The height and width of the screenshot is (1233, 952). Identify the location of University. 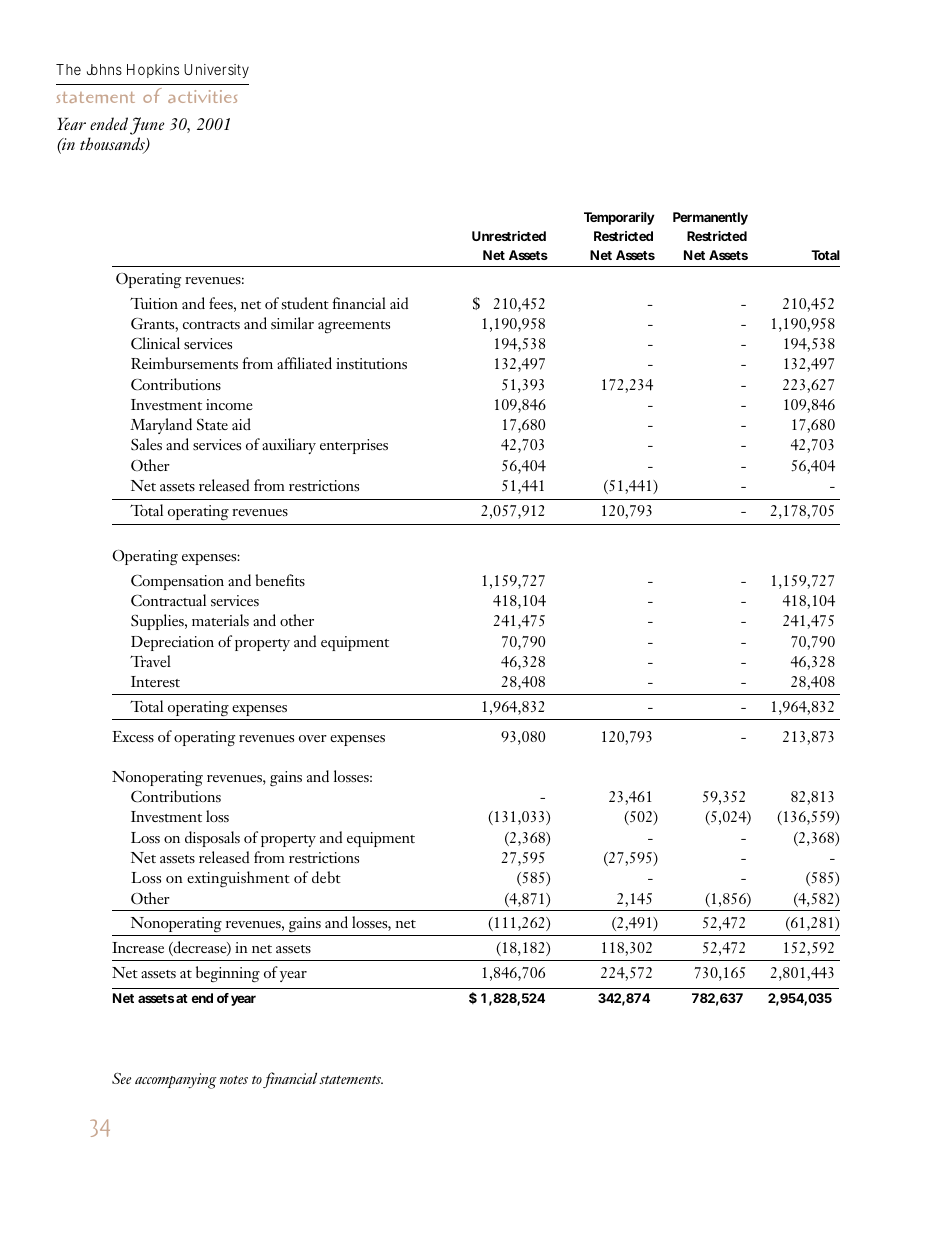
(216, 71).
